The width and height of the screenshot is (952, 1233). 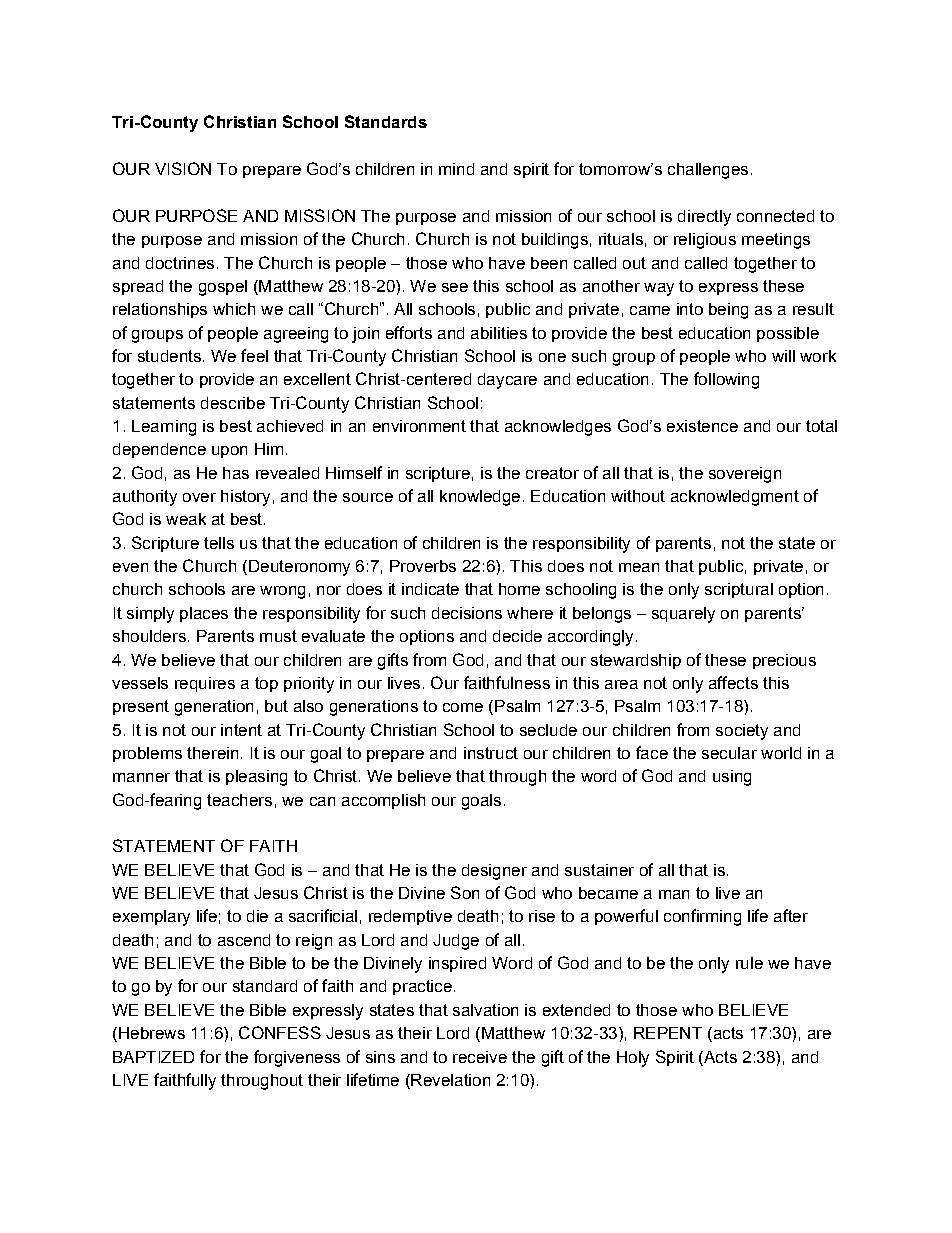 What do you see at coordinates (507, 381) in the screenshot?
I see `daycare` at bounding box center [507, 381].
